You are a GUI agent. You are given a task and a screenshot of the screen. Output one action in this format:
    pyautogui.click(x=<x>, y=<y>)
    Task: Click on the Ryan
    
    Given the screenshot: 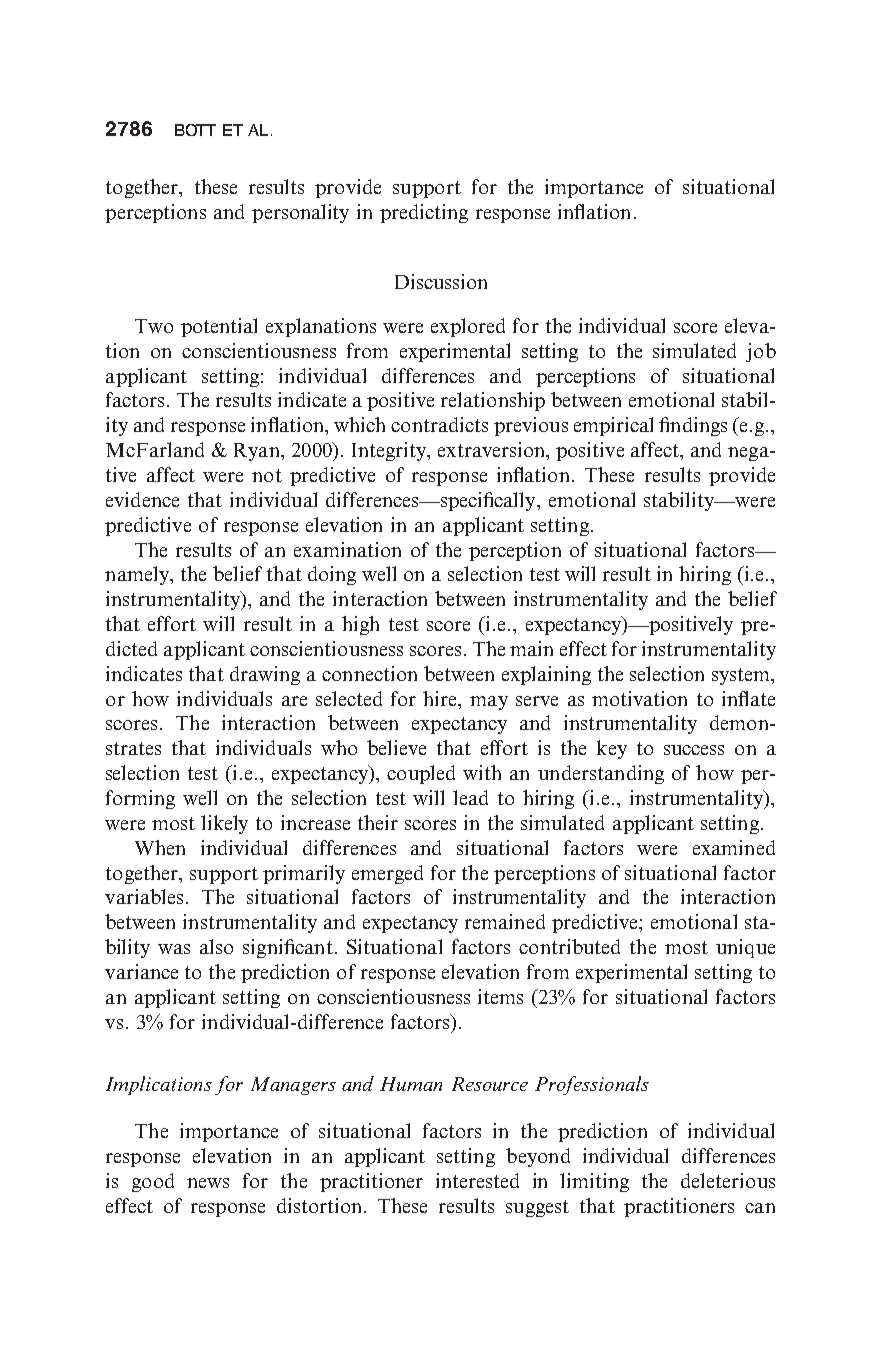 What is the action you would take?
    pyautogui.click(x=258, y=452)
